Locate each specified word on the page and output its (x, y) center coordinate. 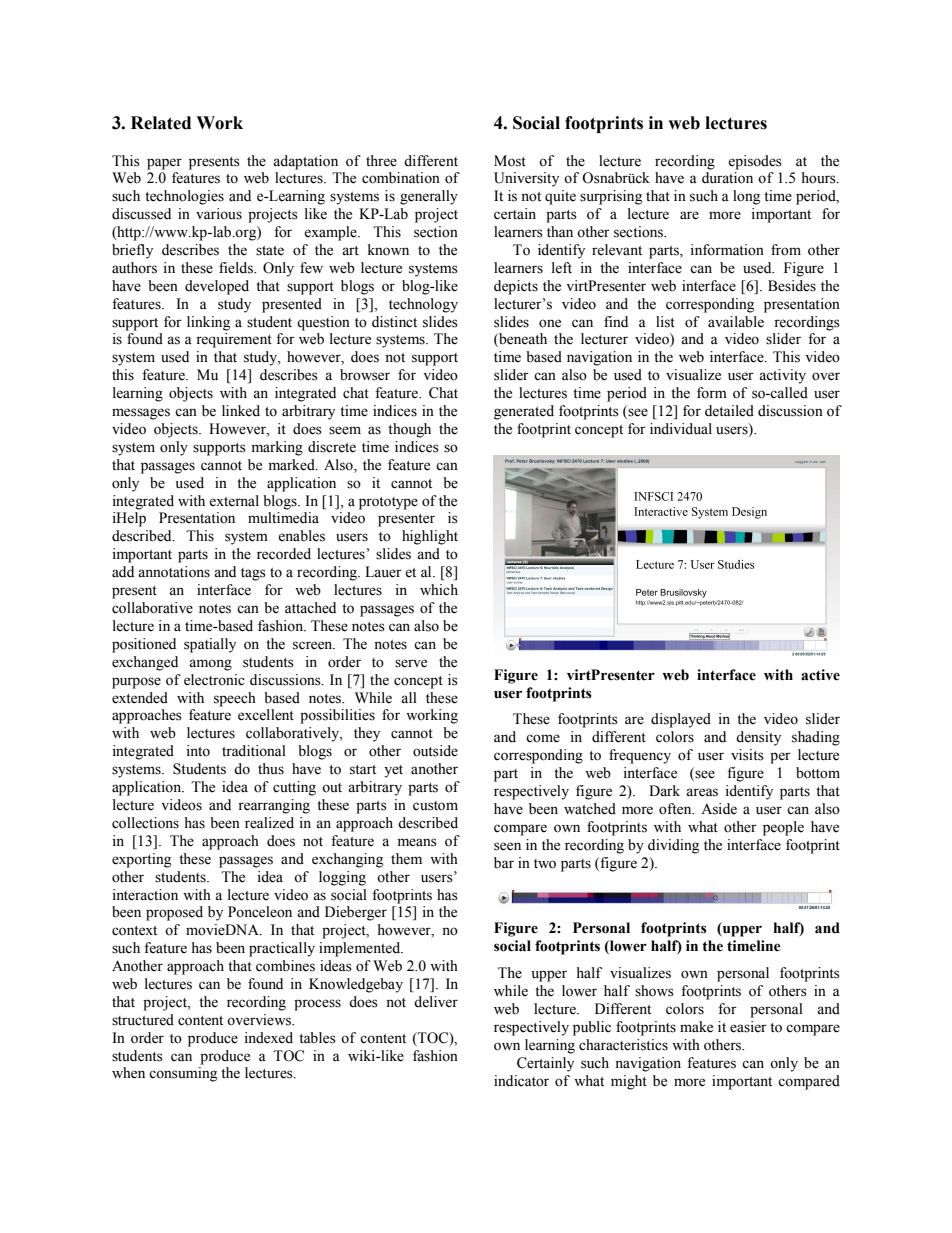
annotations (174, 572)
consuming (183, 1074)
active (820, 675)
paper (164, 164)
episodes (755, 162)
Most (510, 161)
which (439, 590)
